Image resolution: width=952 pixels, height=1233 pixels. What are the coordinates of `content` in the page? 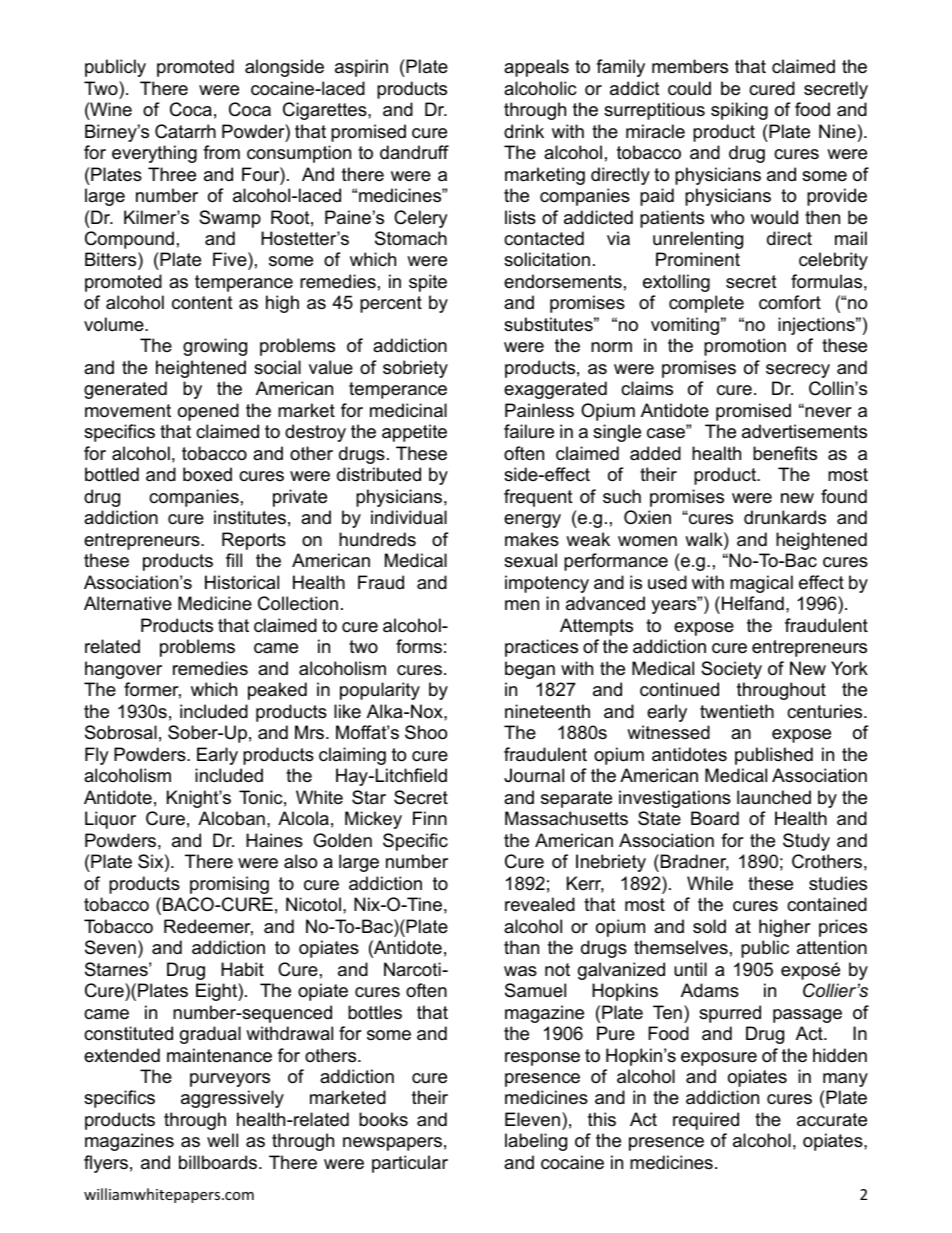 It's located at (202, 303).
